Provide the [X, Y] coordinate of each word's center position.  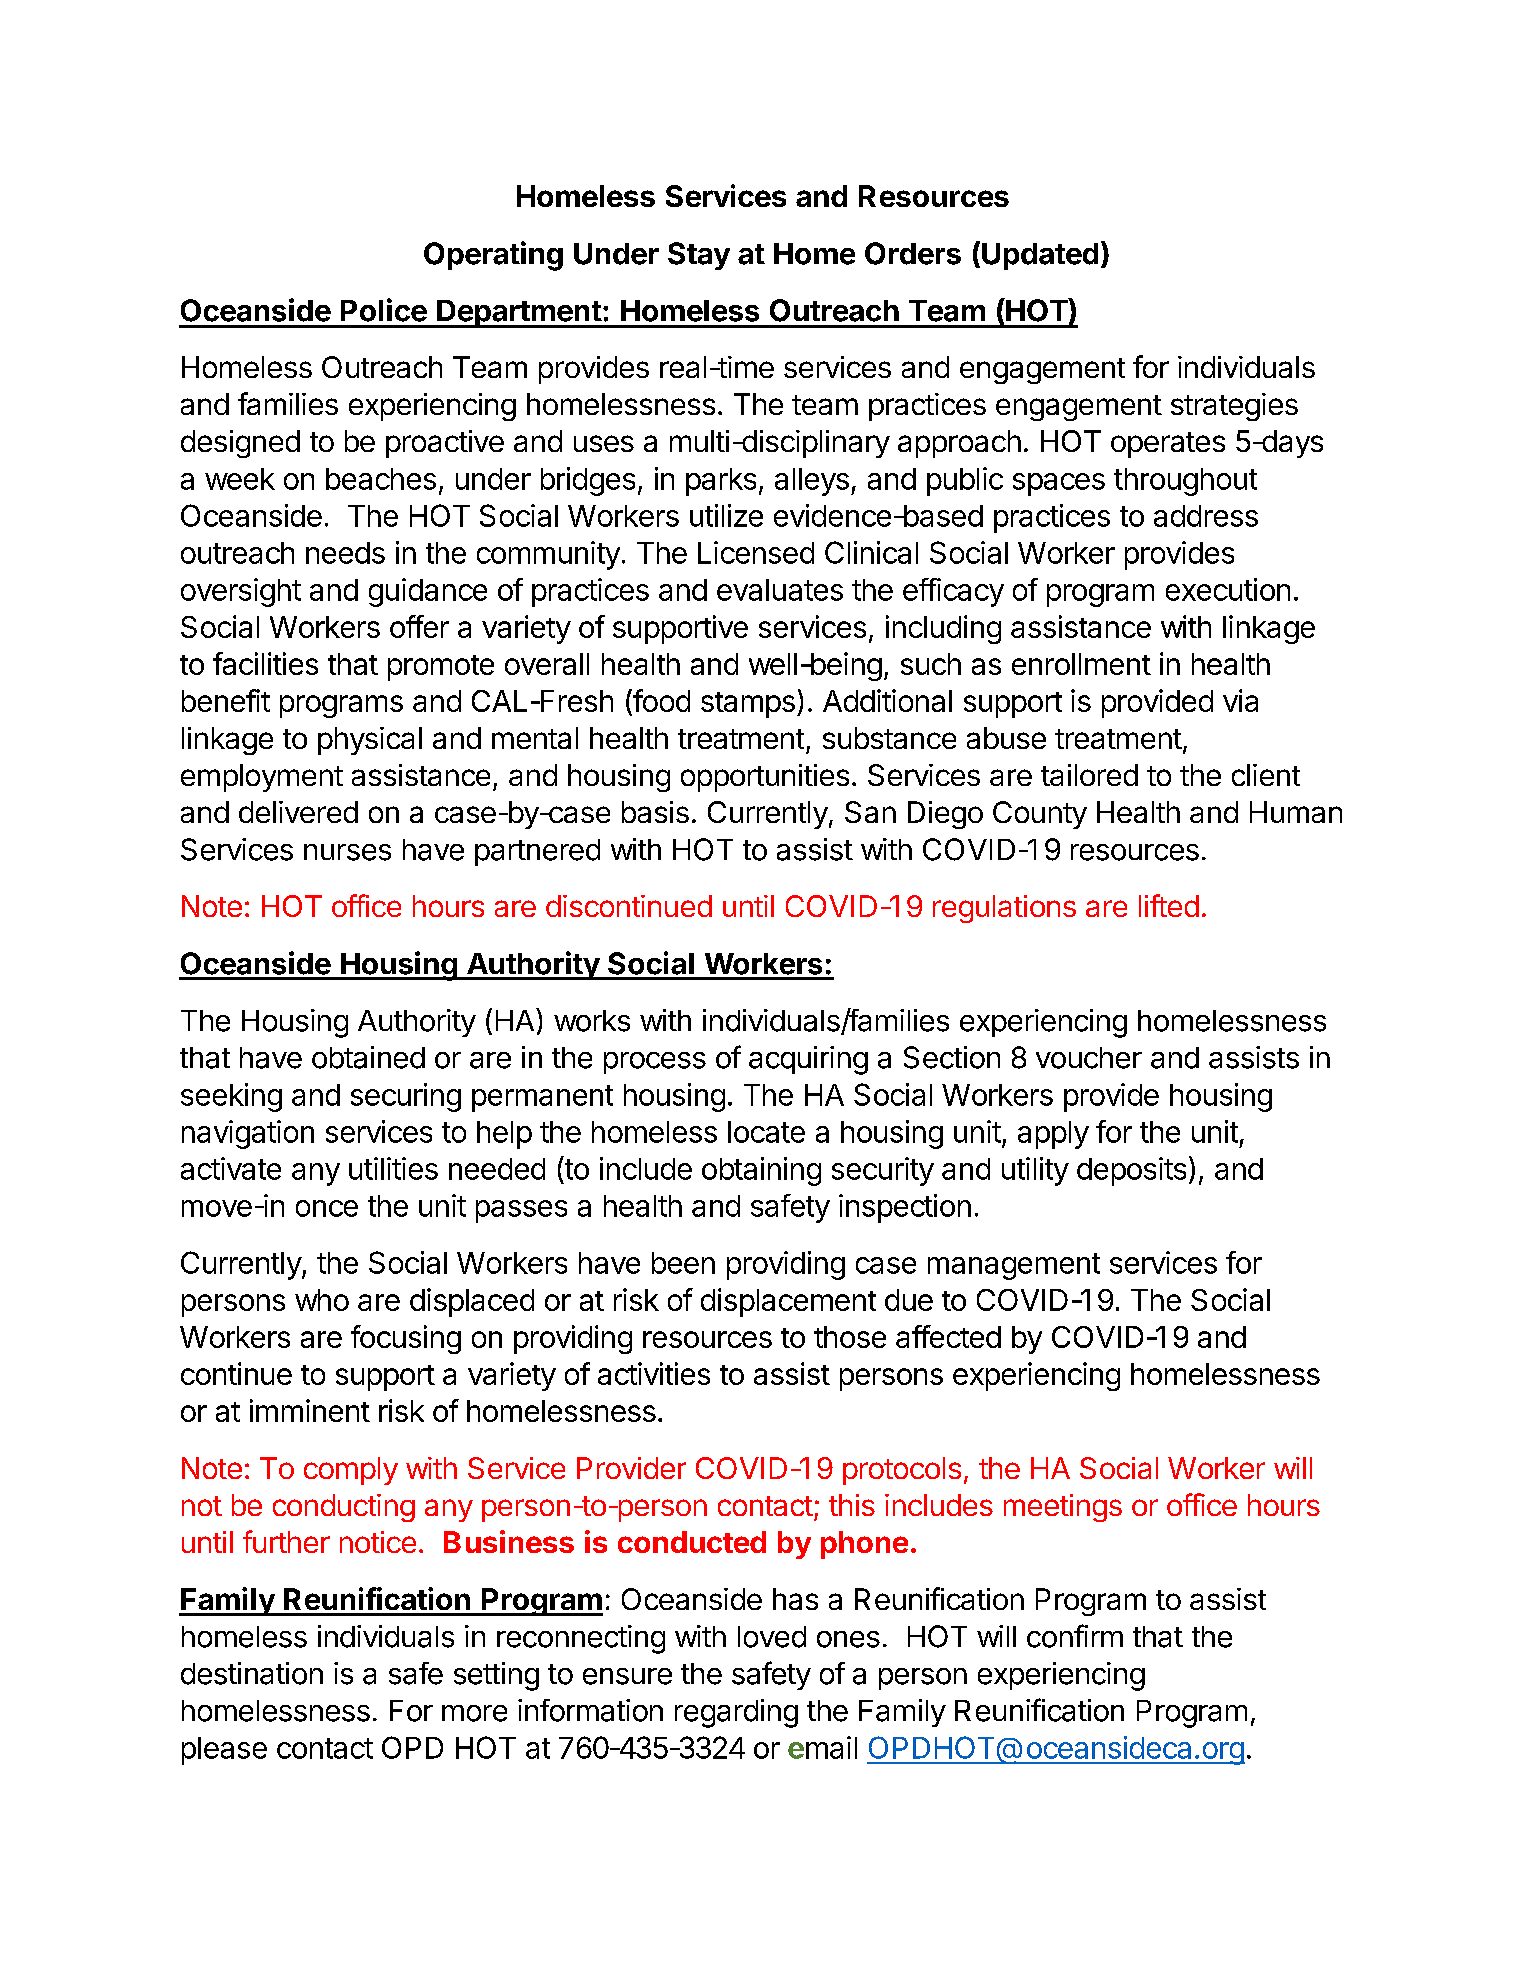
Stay [699, 256]
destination [252, 1673]
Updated [1040, 256]
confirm [1075, 1636]
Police [384, 310]
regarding [736, 1713]
